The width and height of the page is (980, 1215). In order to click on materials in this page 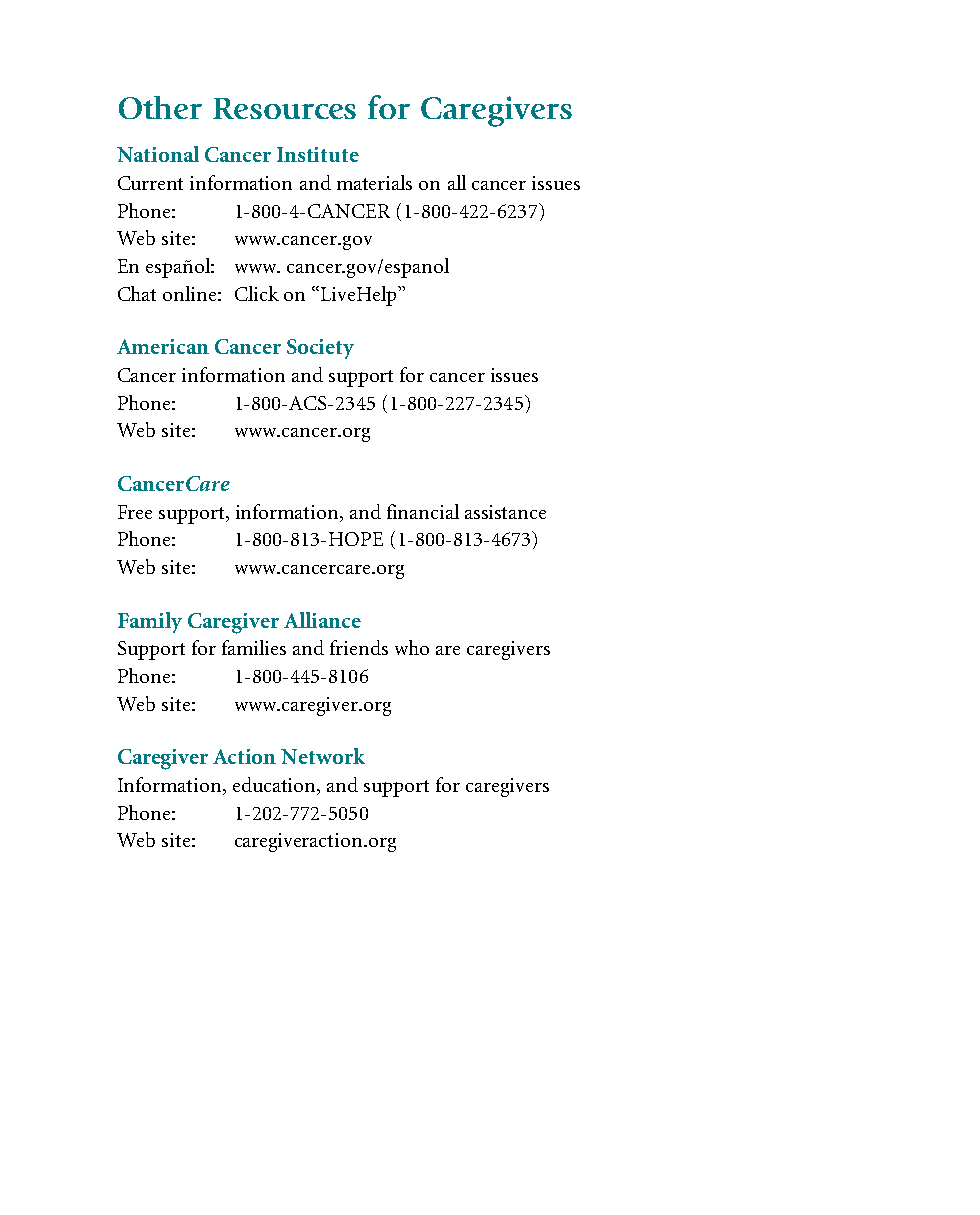, I will do `click(374, 182)`.
